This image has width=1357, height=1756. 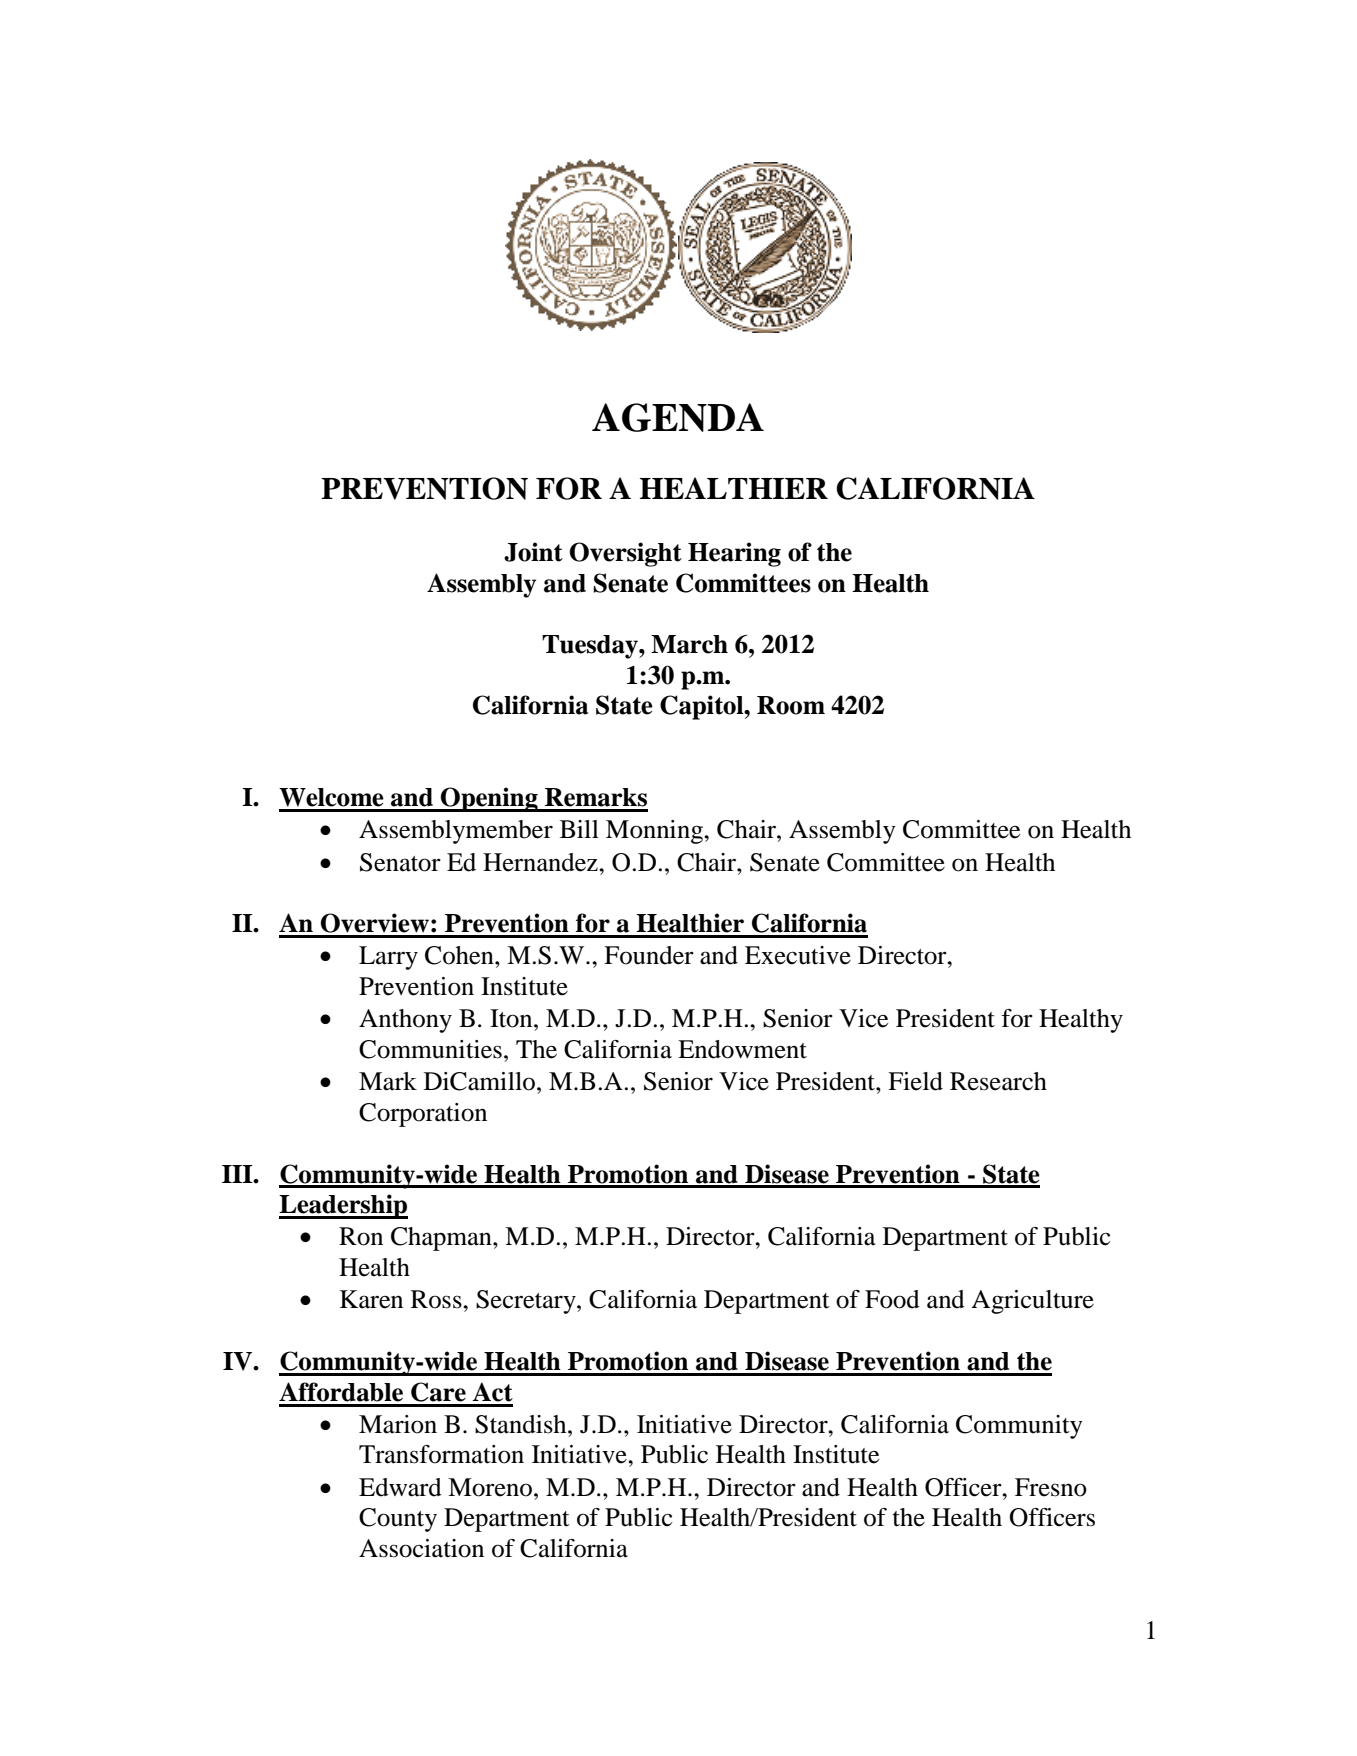 I want to click on Hearing, so click(x=734, y=554).
